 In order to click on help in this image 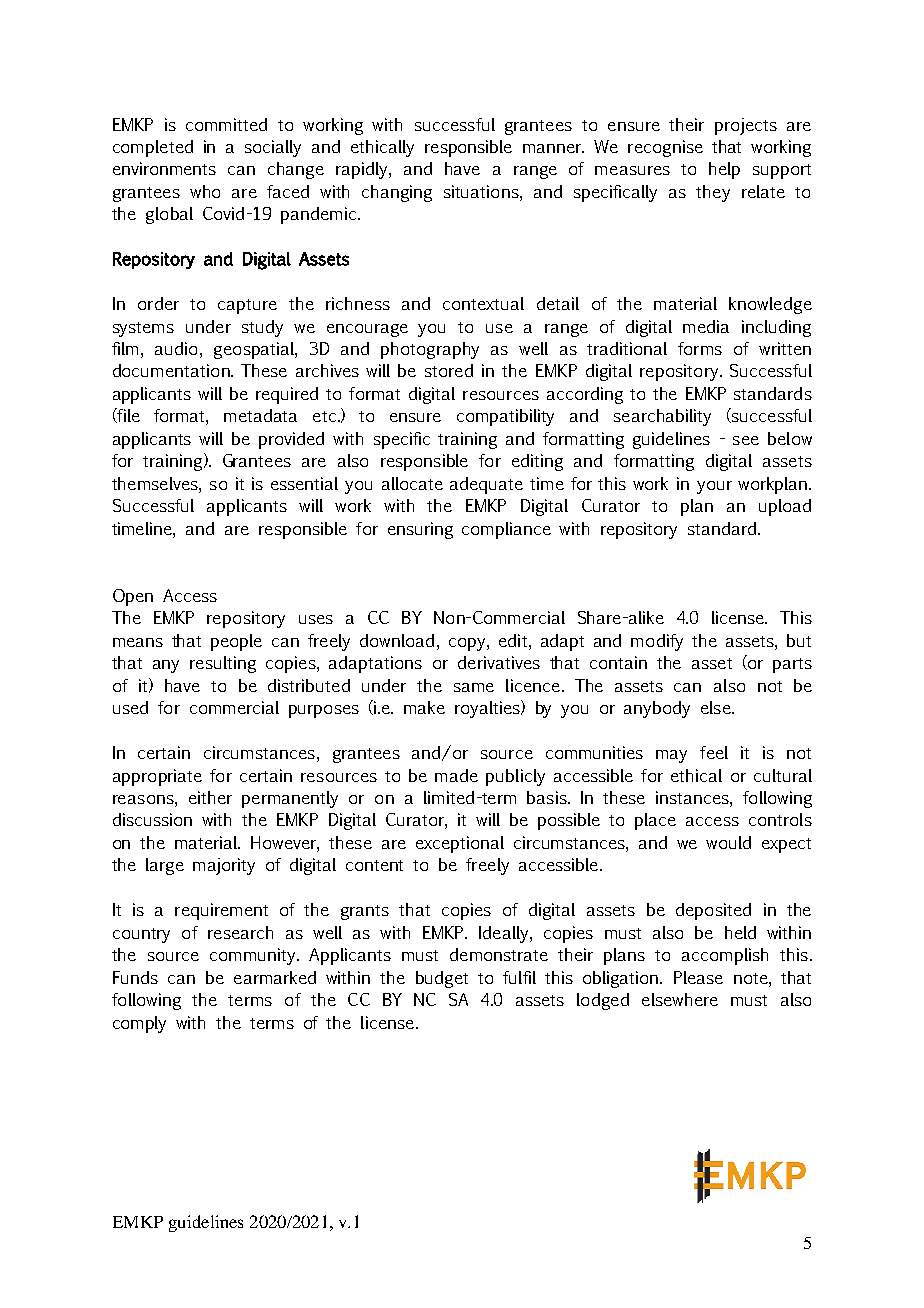, I will do `click(724, 170)`.
